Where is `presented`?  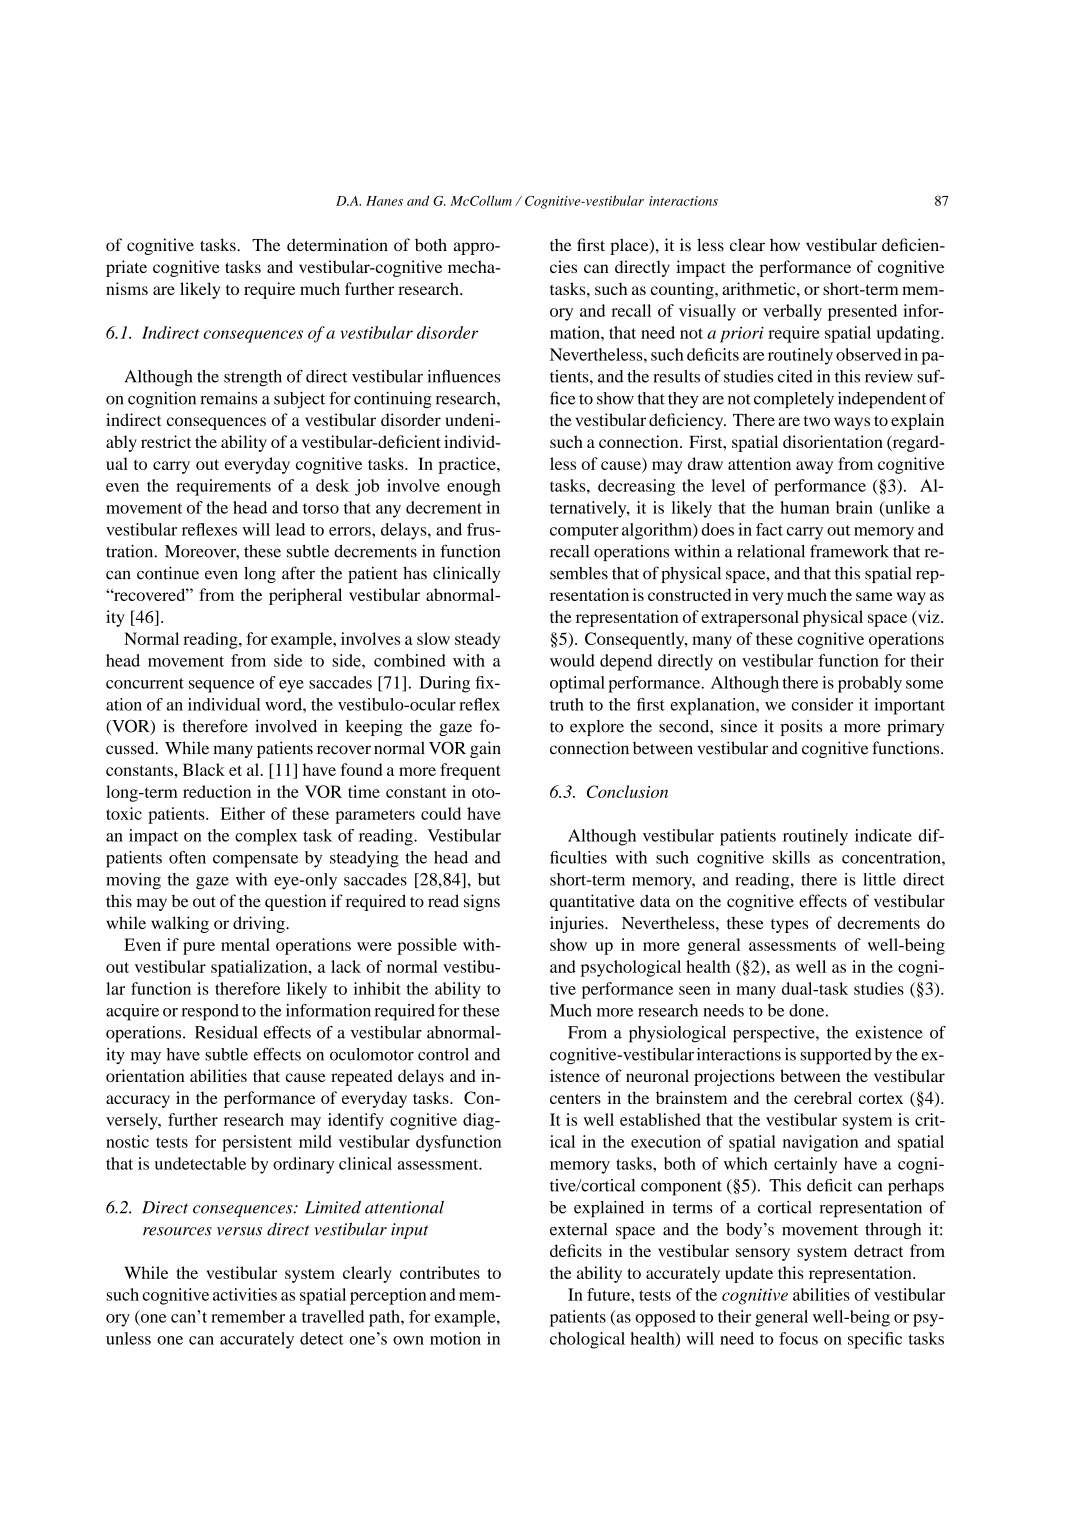 presented is located at coordinates (862, 312).
